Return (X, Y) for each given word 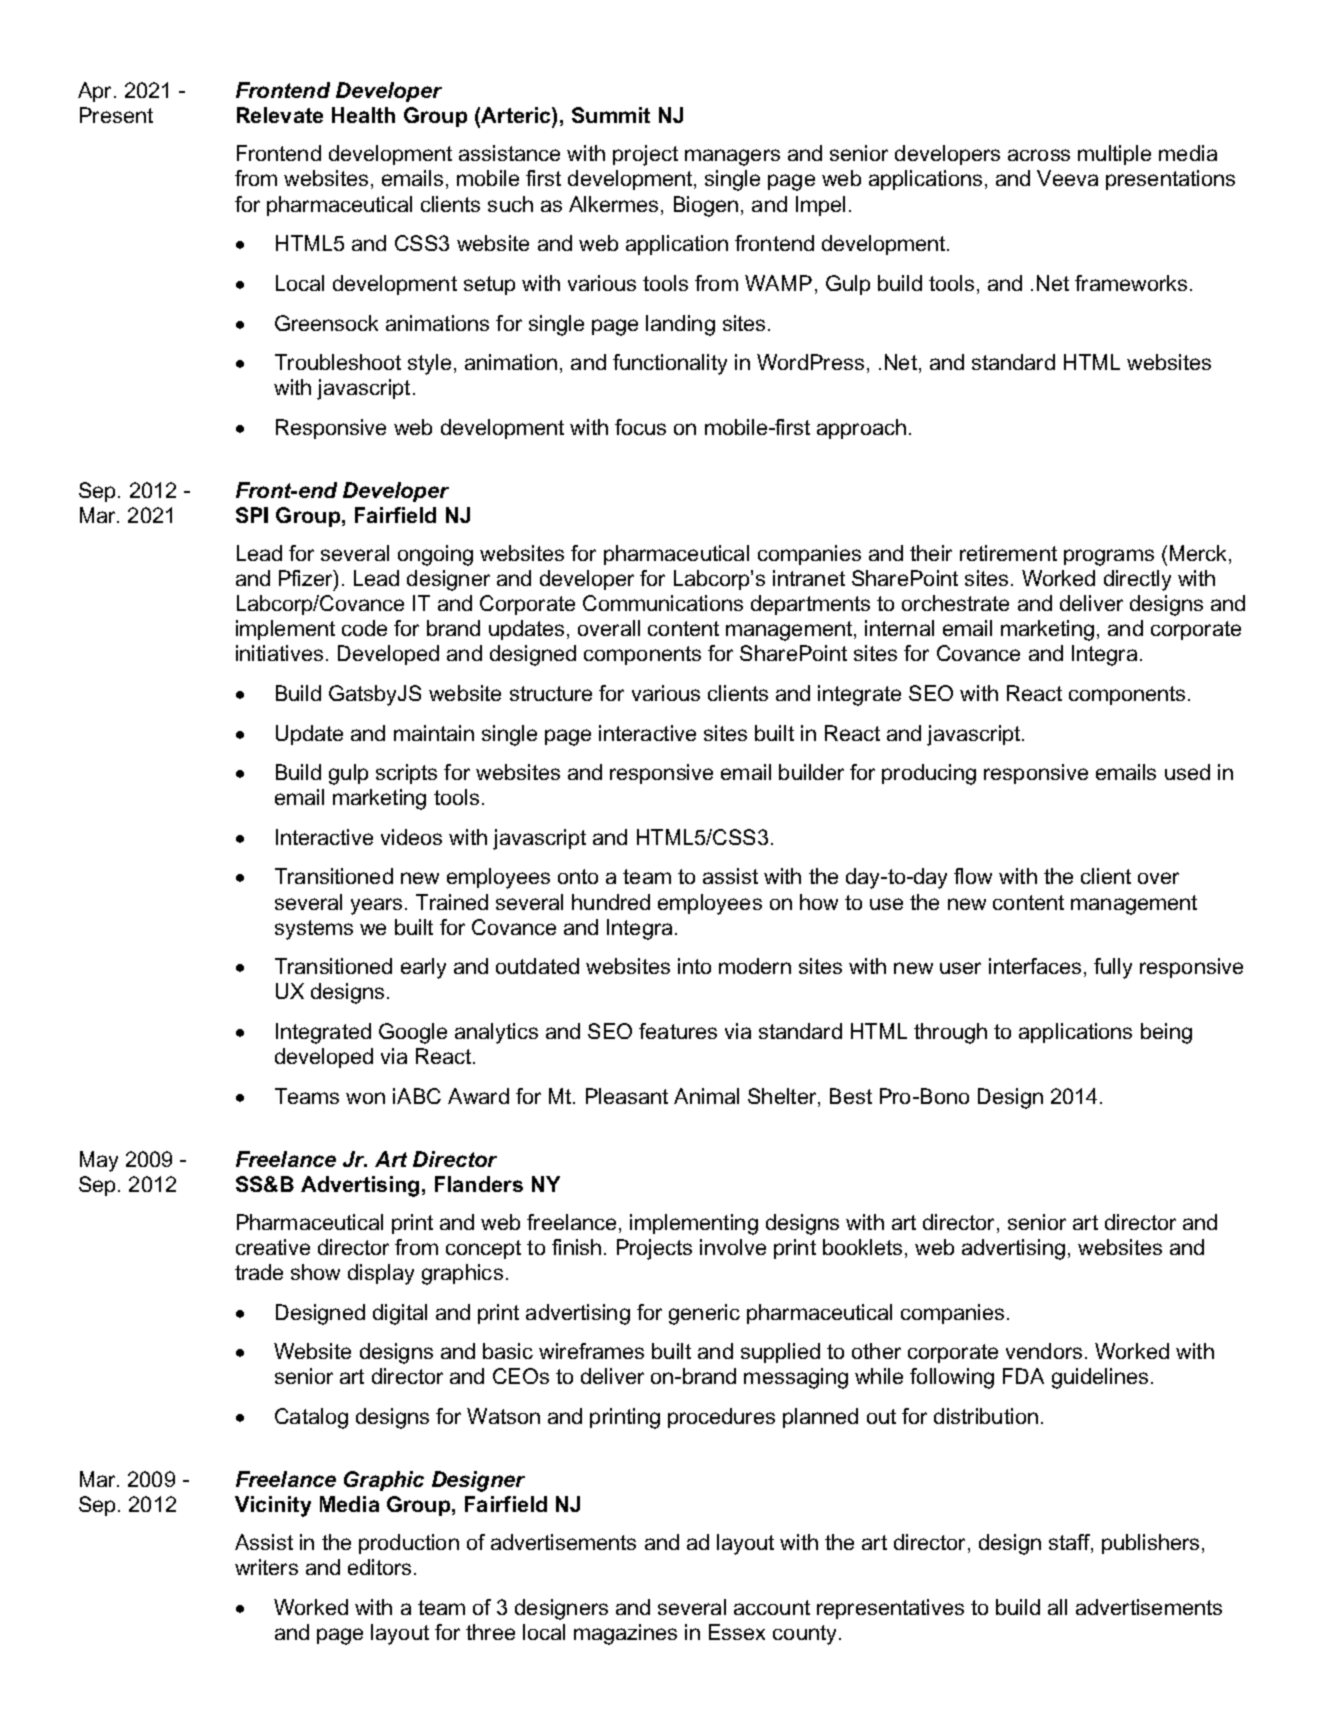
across (1039, 155)
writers (266, 1567)
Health (363, 115)
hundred (611, 902)
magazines (625, 1634)
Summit (611, 115)
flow (973, 876)
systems (314, 930)
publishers (1150, 1544)
